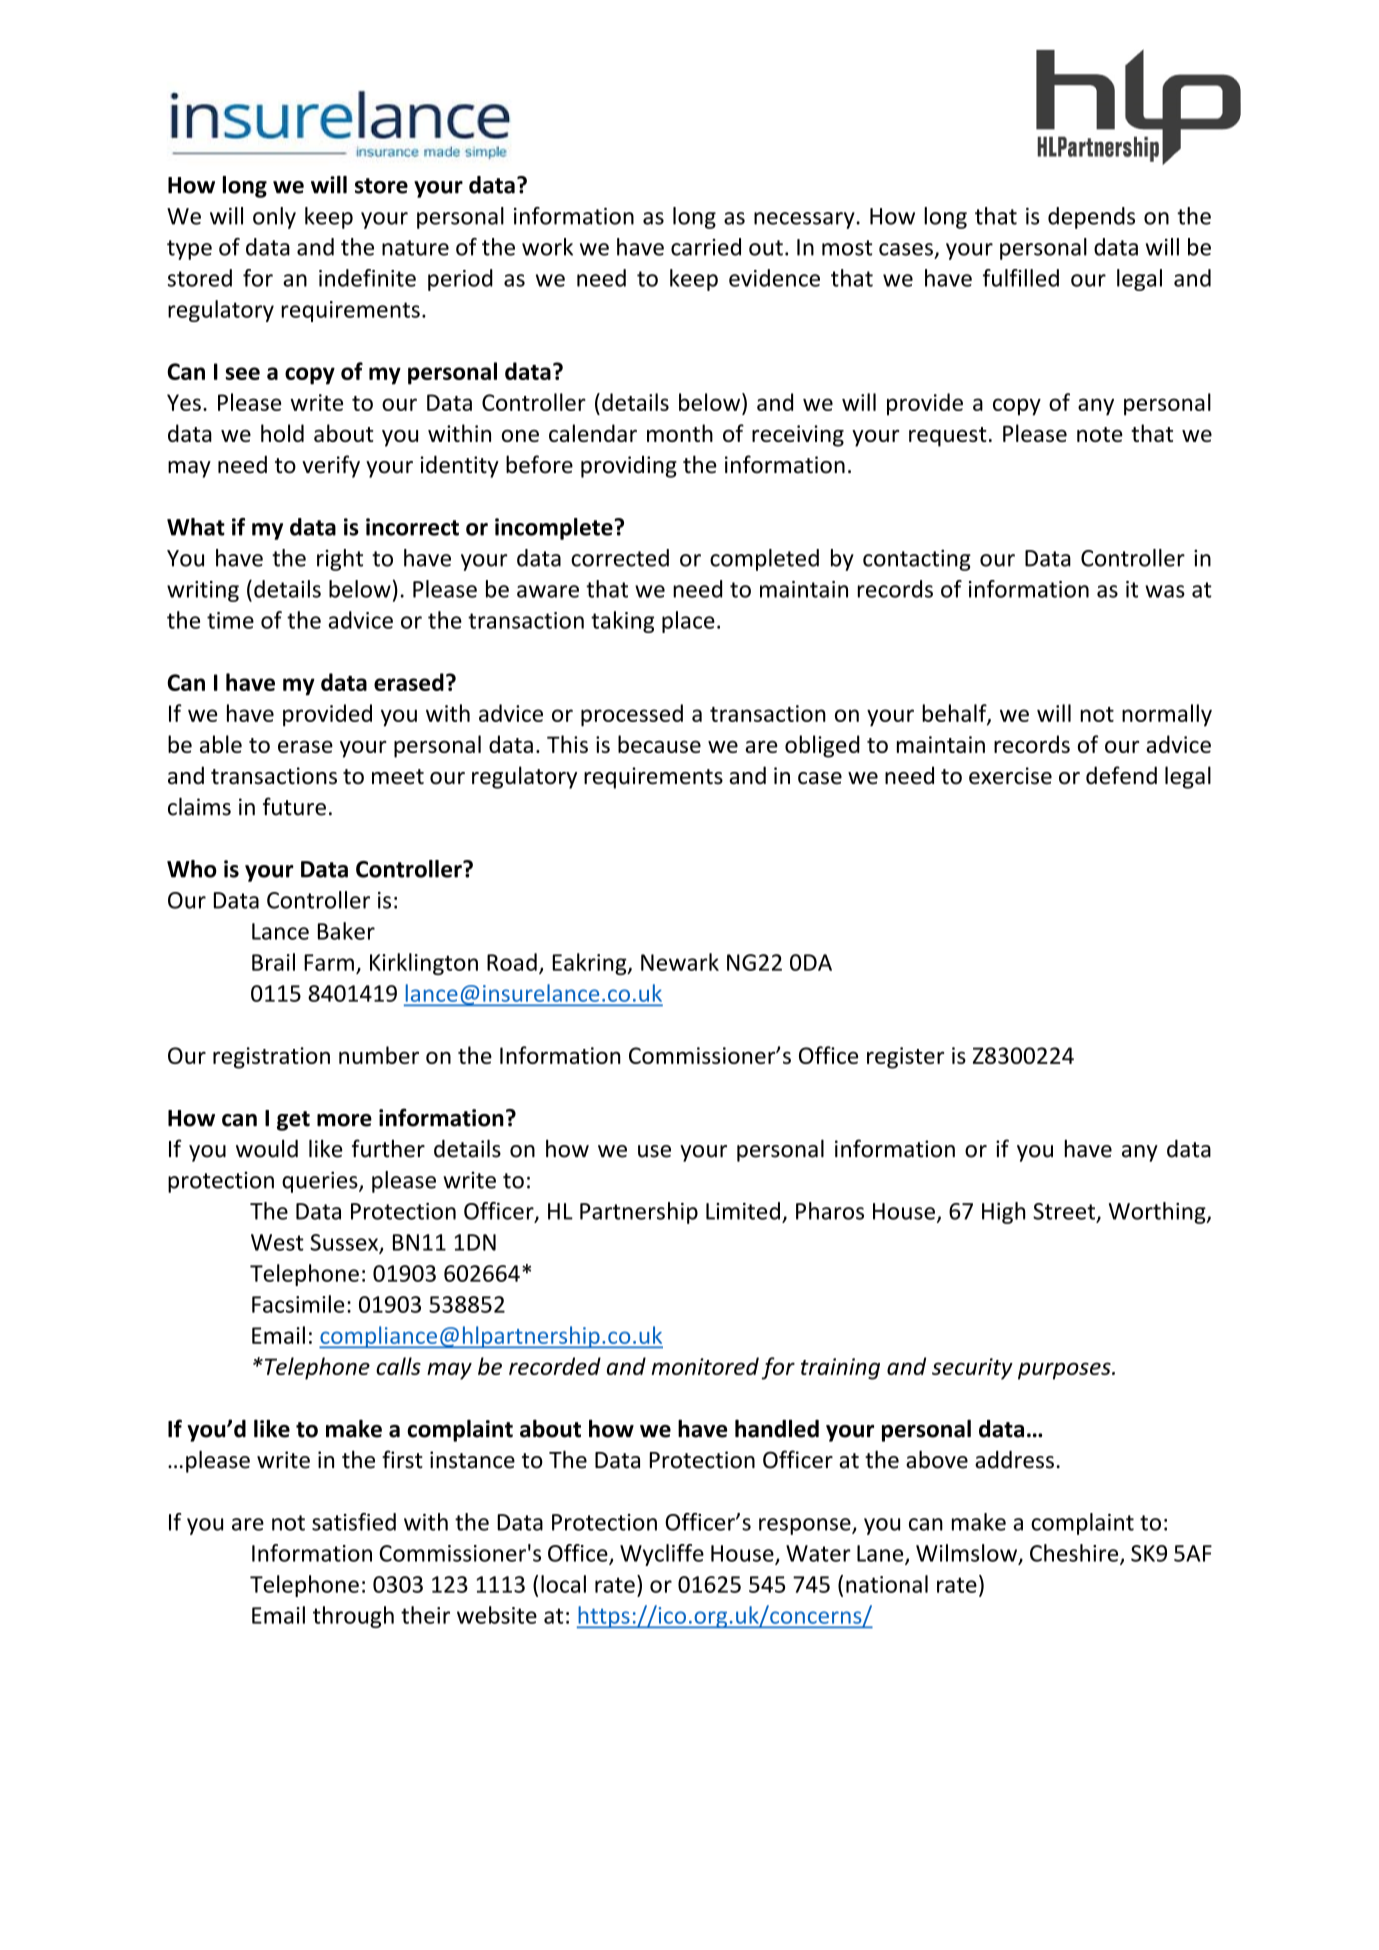  I want to click on local, so click(563, 1584).
